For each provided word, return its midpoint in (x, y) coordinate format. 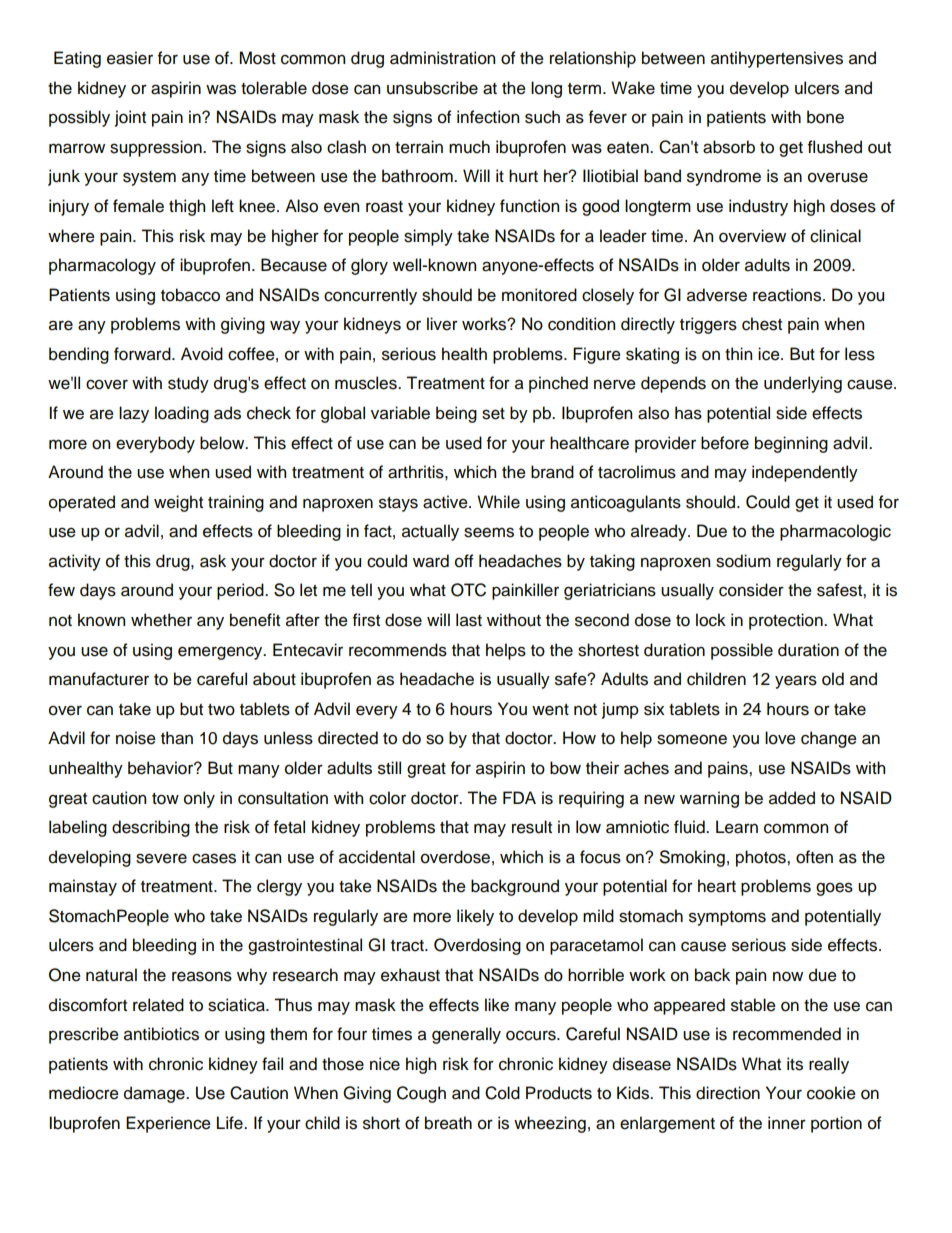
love (780, 738)
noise (136, 738)
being (456, 414)
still (389, 768)
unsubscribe (432, 88)
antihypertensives (777, 59)
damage (155, 1094)
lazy (134, 414)
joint (130, 118)
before (725, 443)
